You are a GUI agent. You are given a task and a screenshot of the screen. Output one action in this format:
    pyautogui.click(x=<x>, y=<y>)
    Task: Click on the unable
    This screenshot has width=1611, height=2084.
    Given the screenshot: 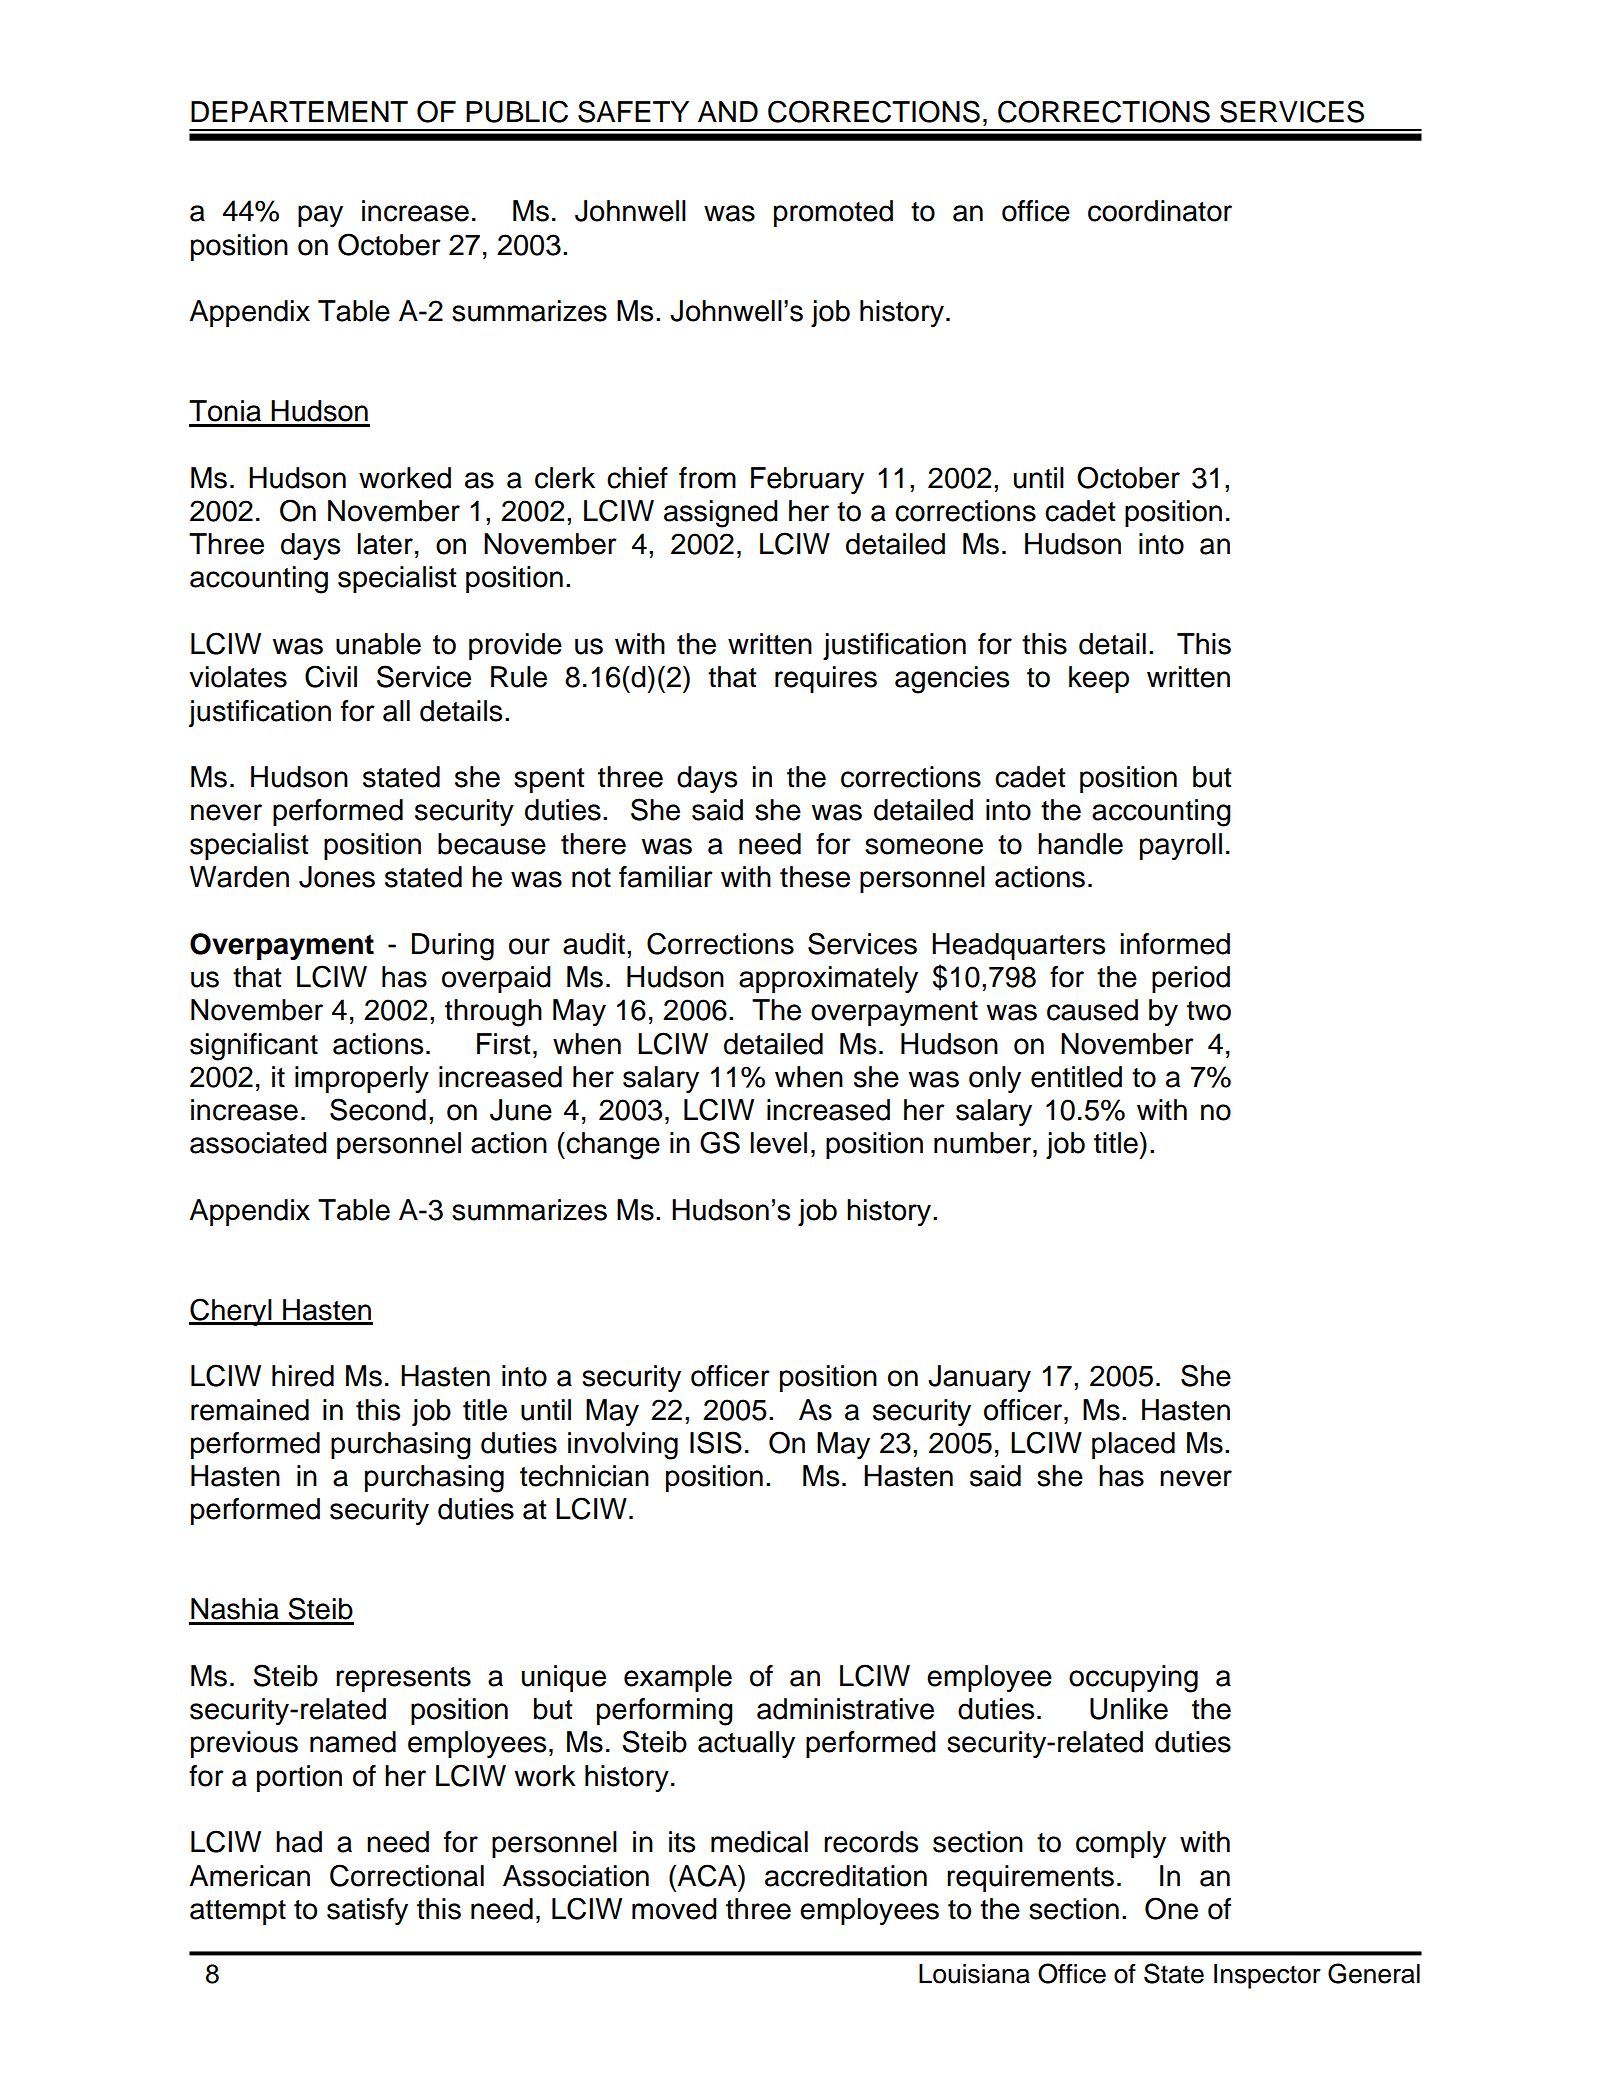 What is the action you would take?
    pyautogui.click(x=378, y=644)
